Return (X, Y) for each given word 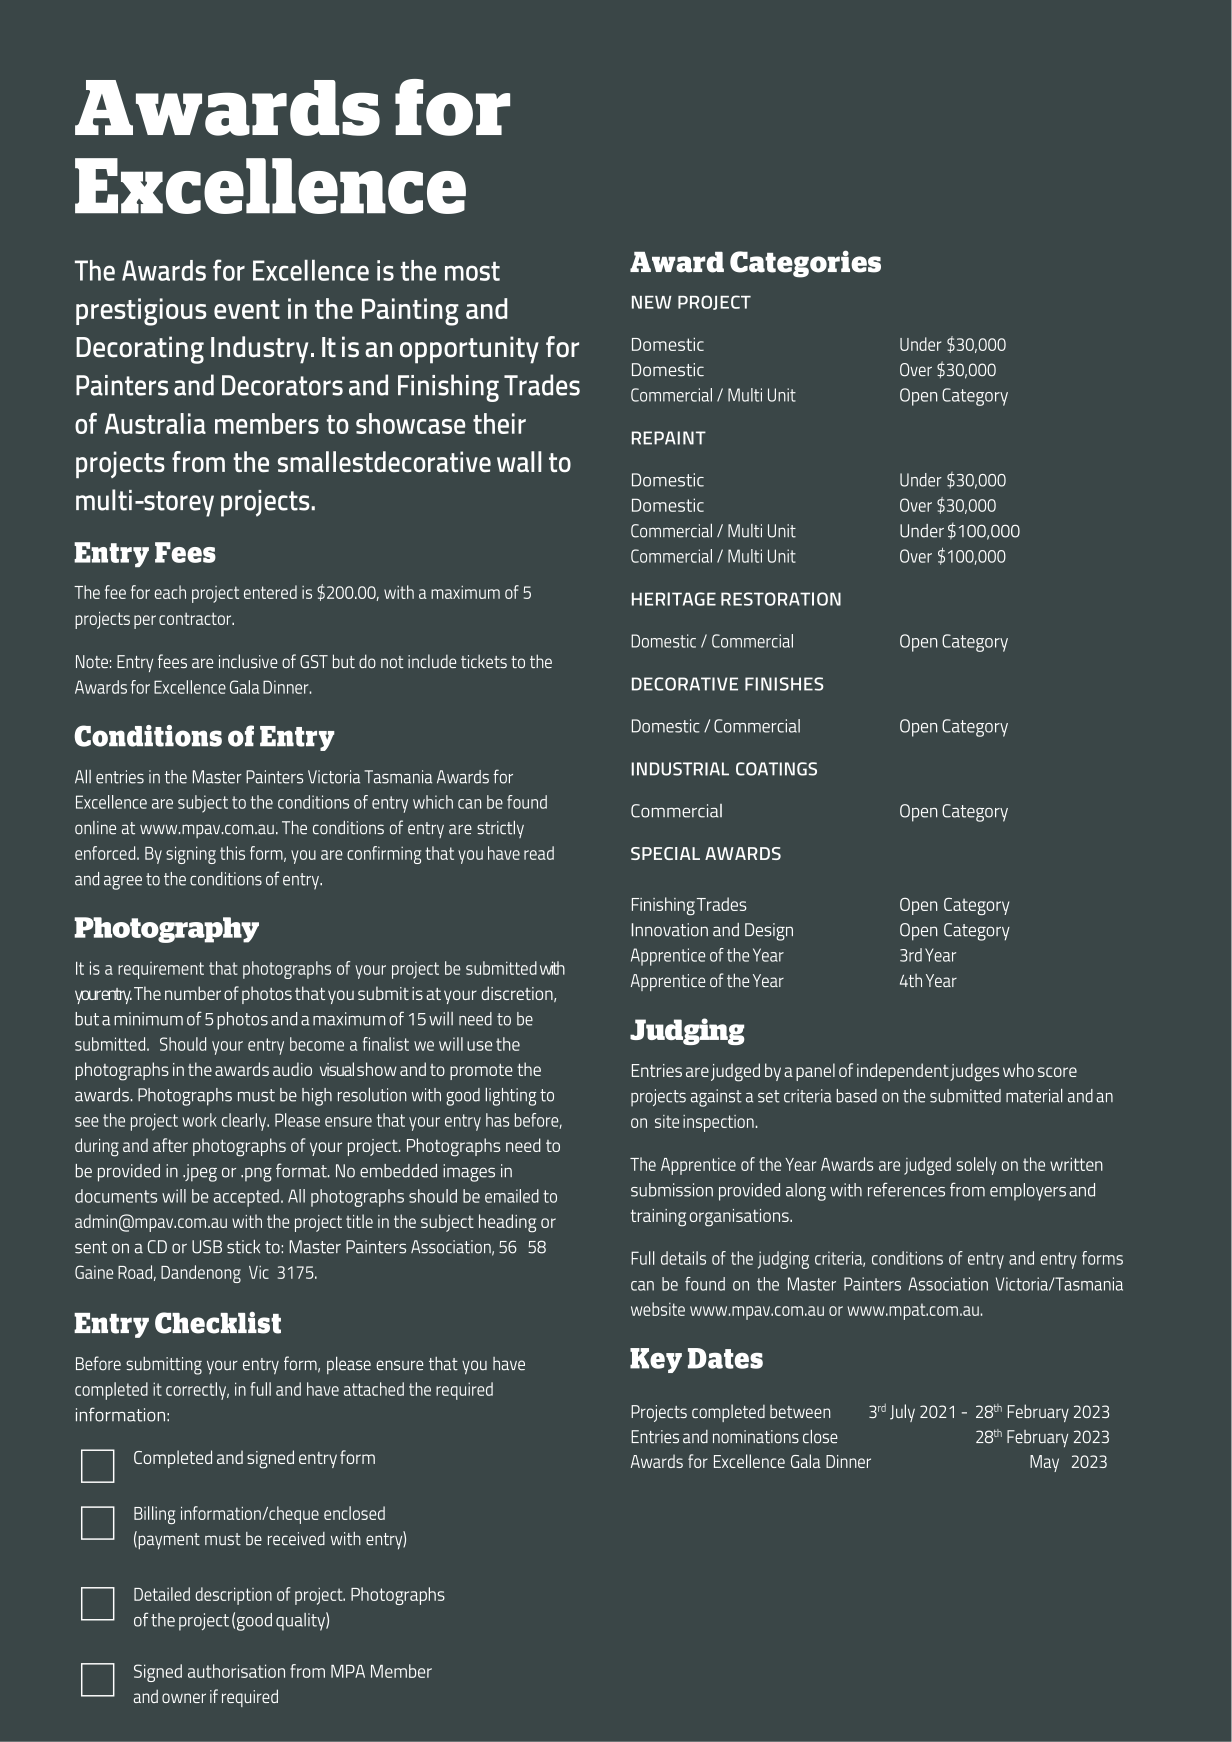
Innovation (670, 930)
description (233, 1596)
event (247, 309)
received (296, 1539)
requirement (161, 970)
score (1057, 1072)
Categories (805, 264)
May (1044, 1463)
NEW (651, 302)
